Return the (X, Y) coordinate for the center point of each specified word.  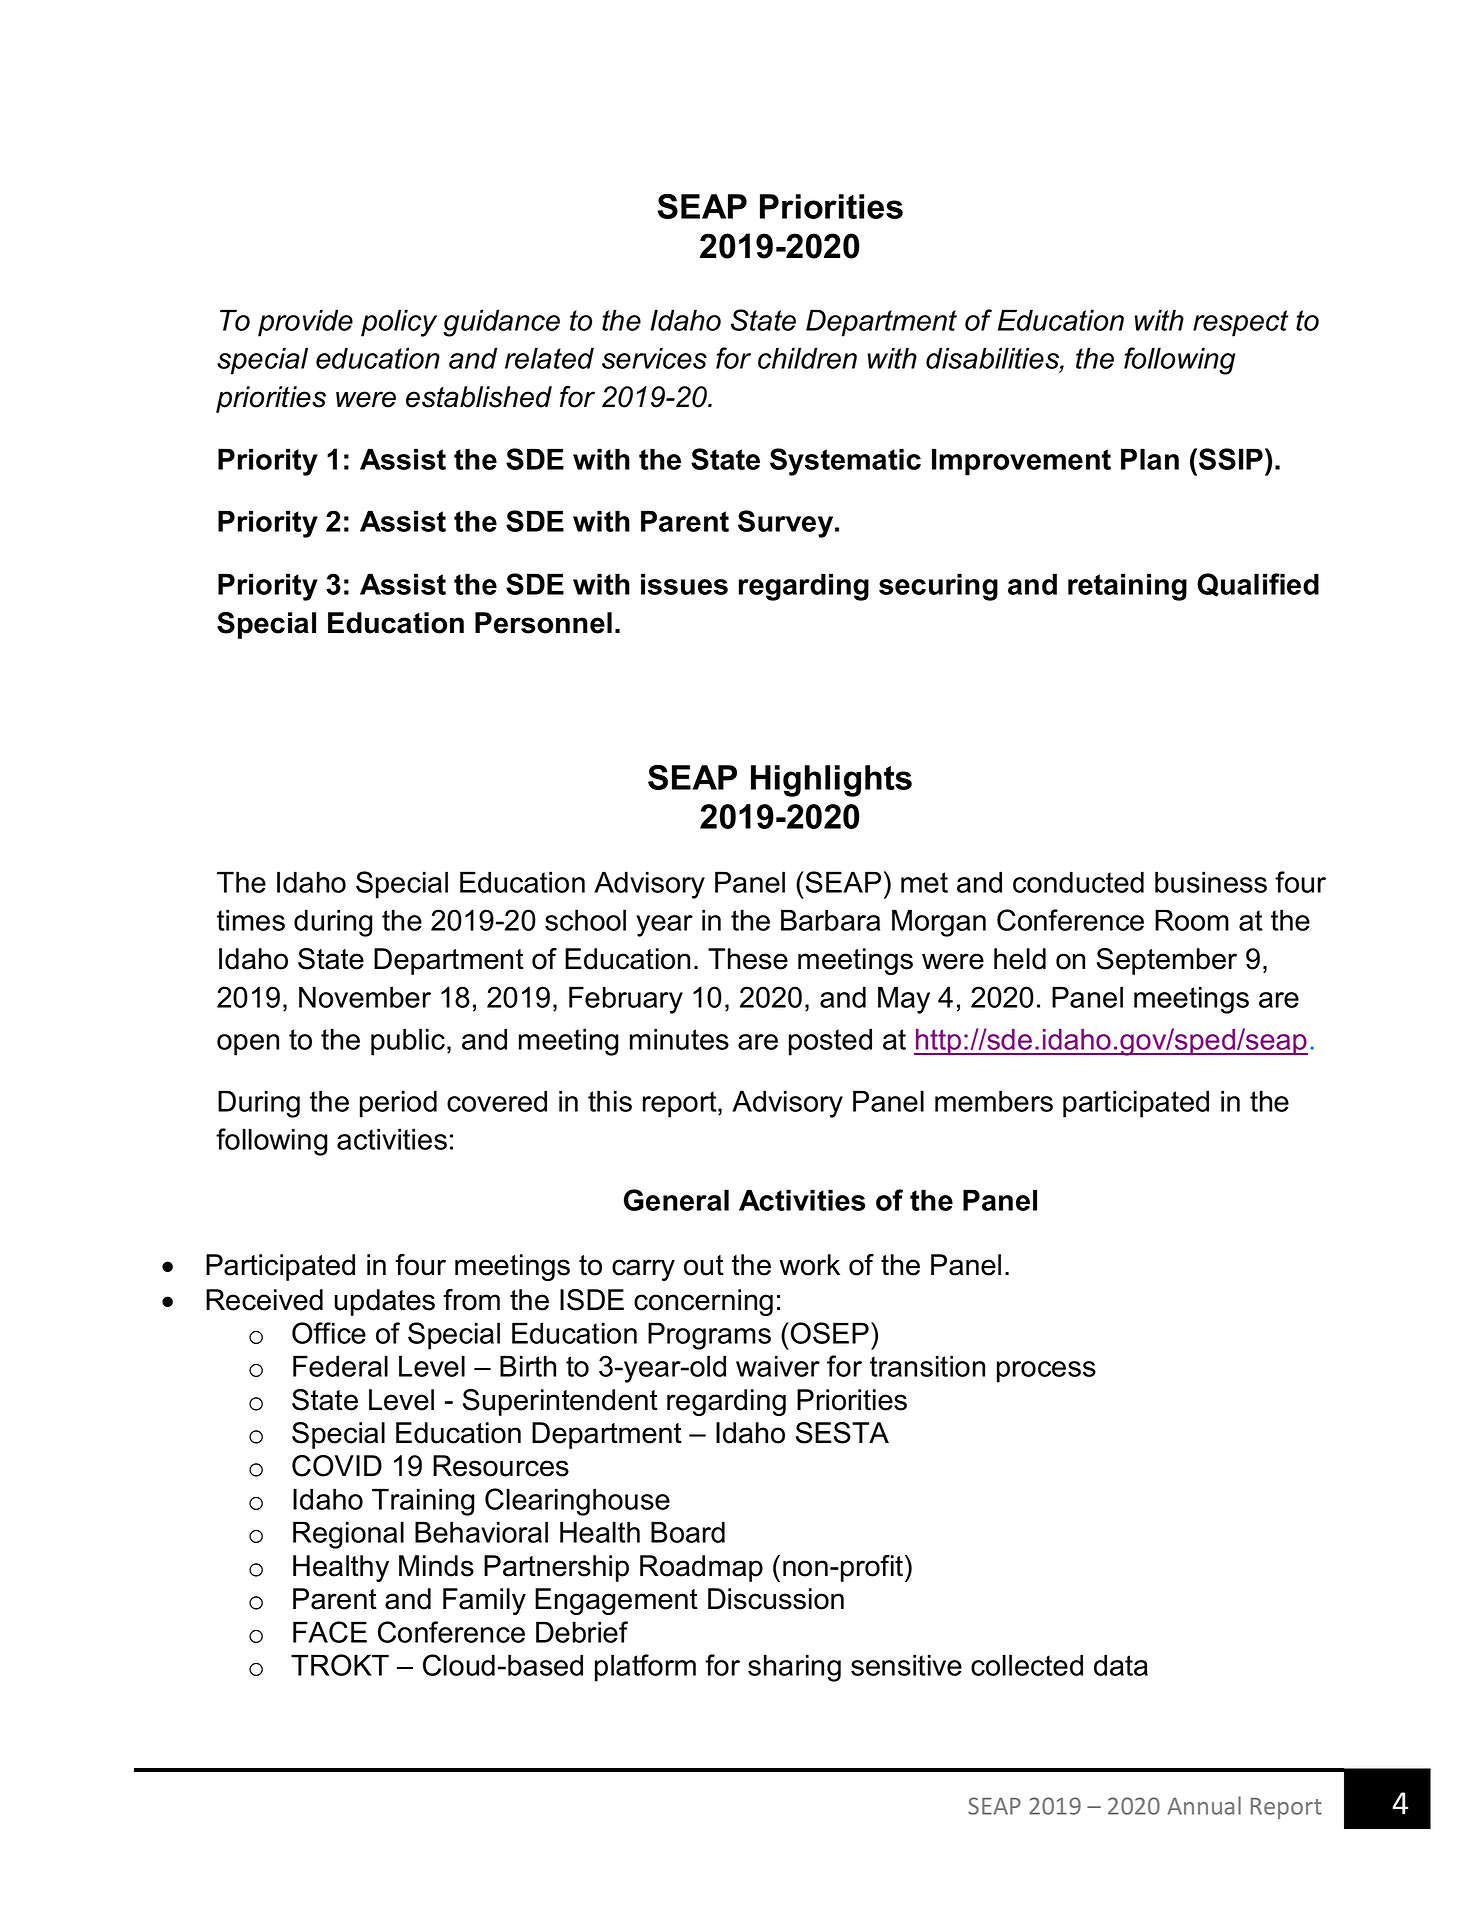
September (1167, 961)
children (807, 358)
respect (1240, 323)
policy (399, 323)
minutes (679, 1039)
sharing (794, 1668)
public (408, 1042)
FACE (330, 1632)
